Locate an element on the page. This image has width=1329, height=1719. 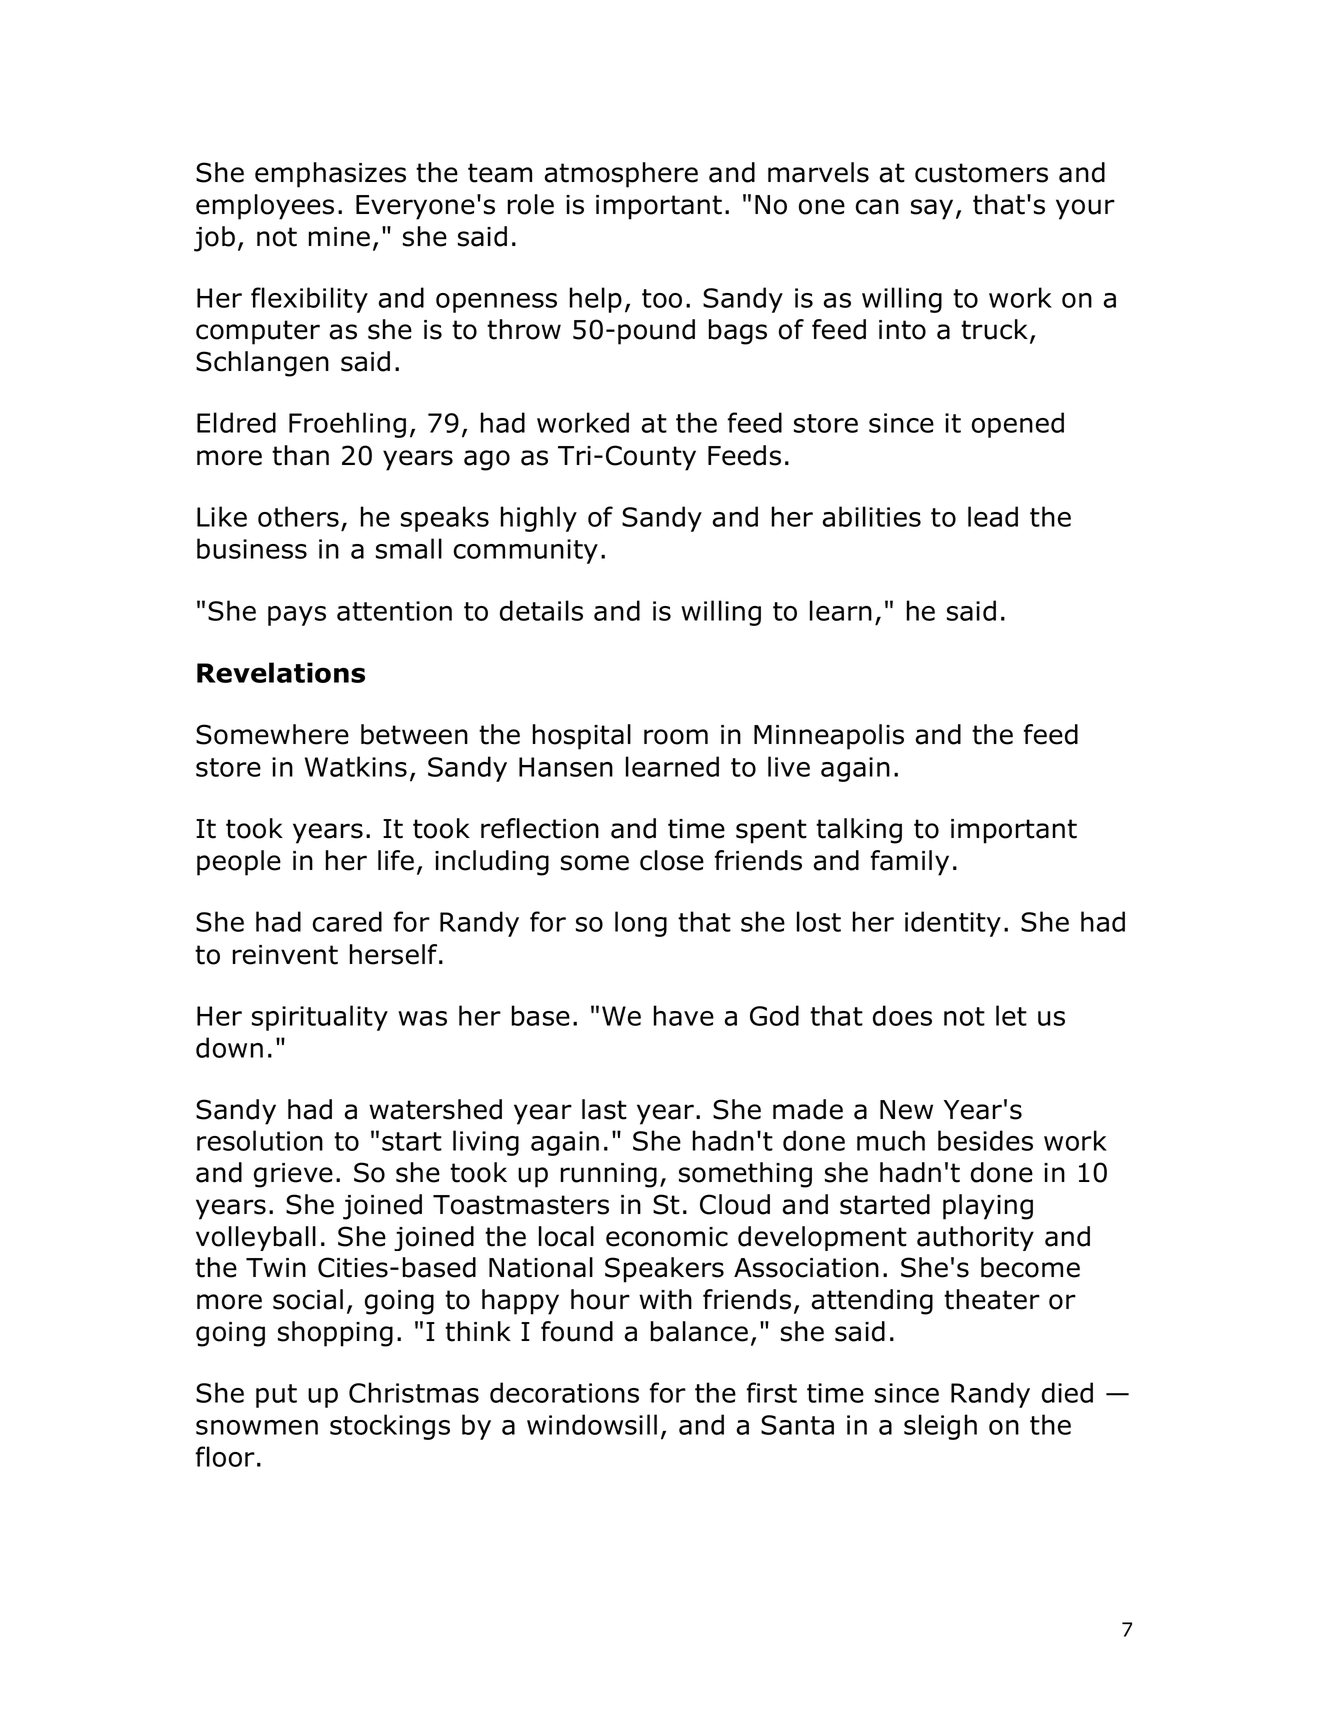
atmosphere is located at coordinates (621, 175).
